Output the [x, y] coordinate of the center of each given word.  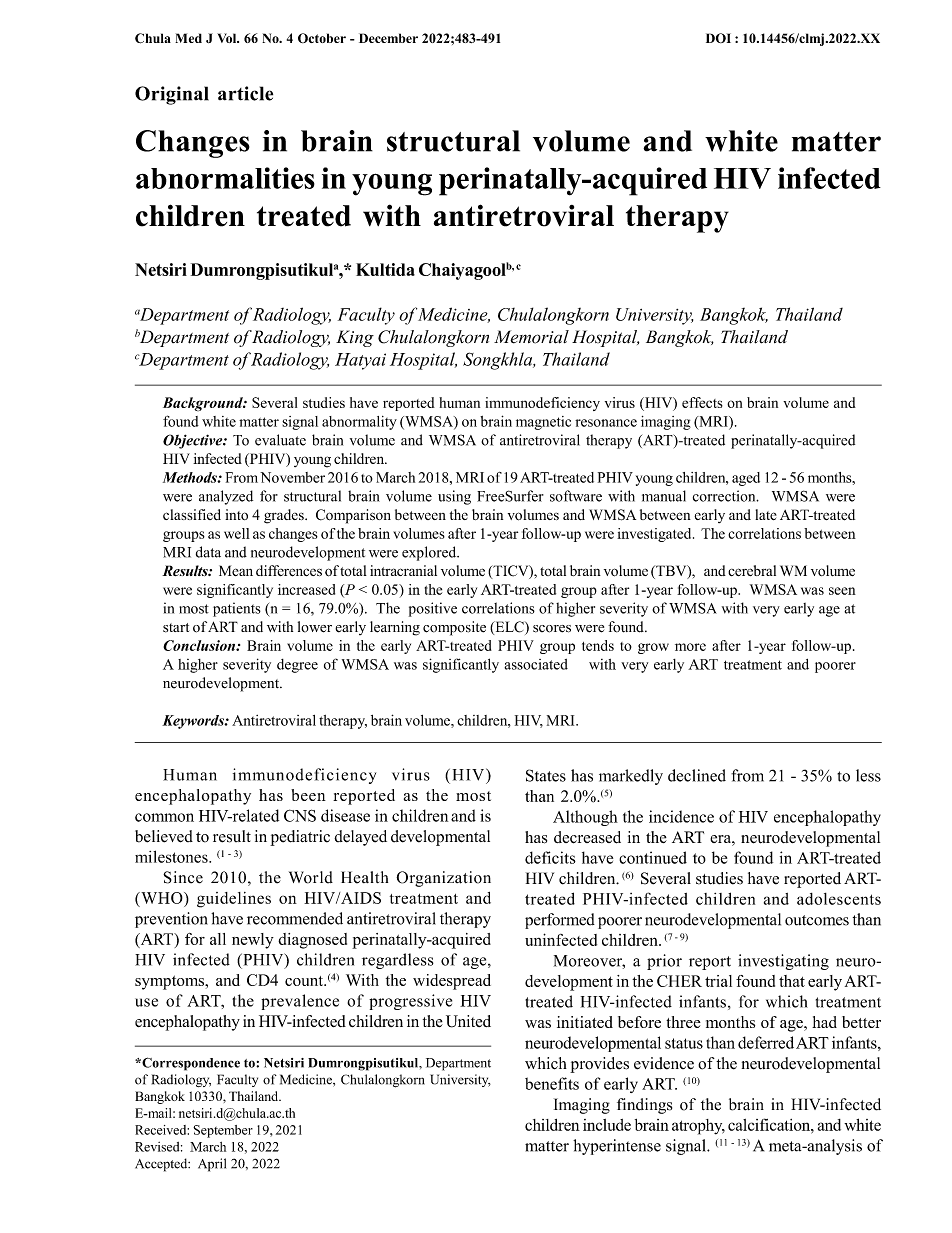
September [223, 1131]
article [245, 93]
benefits [552, 1083]
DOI [718, 38]
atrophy [698, 1127]
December [388, 38]
